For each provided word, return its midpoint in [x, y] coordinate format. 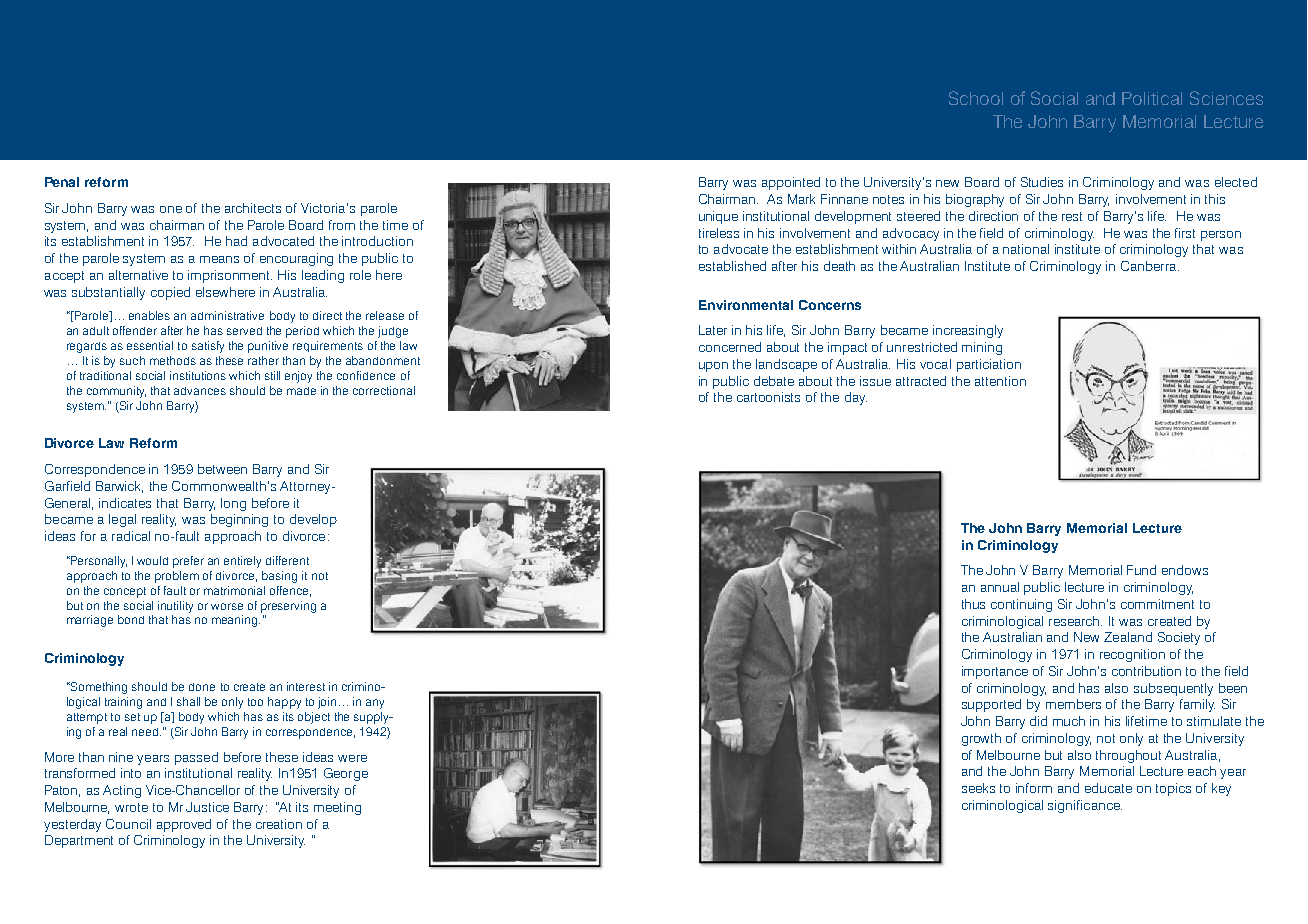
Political [1152, 98]
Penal [62, 182]
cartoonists [768, 397]
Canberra [1150, 266]
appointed [791, 183]
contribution [1146, 671]
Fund [1141, 570]
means [219, 259]
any [375, 704]
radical [131, 536]
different [287, 560]
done [202, 687]
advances [200, 391]
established [732, 266]
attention [1000, 381]
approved [184, 825]
